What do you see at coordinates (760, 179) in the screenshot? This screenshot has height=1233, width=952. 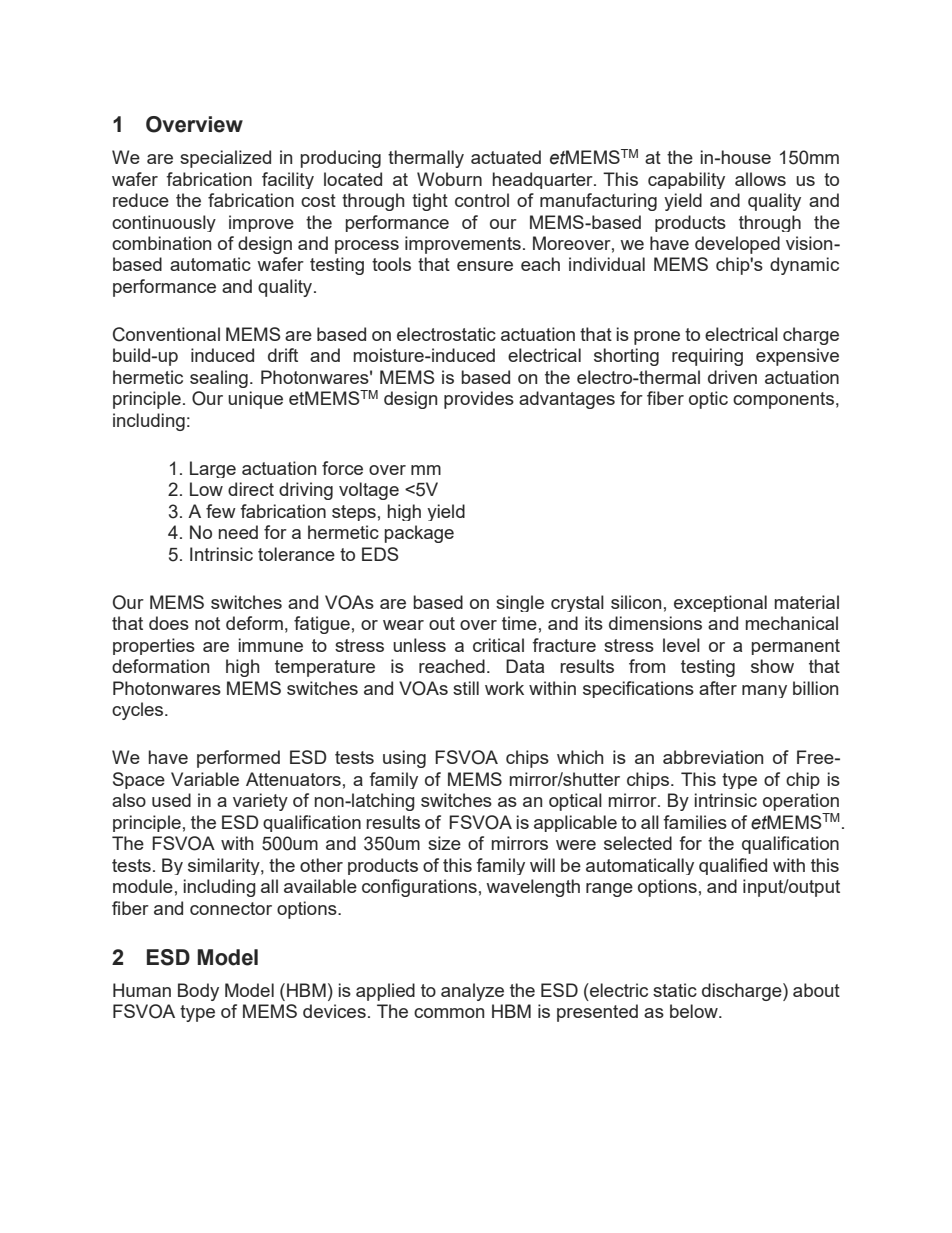 I see `allows` at bounding box center [760, 179].
